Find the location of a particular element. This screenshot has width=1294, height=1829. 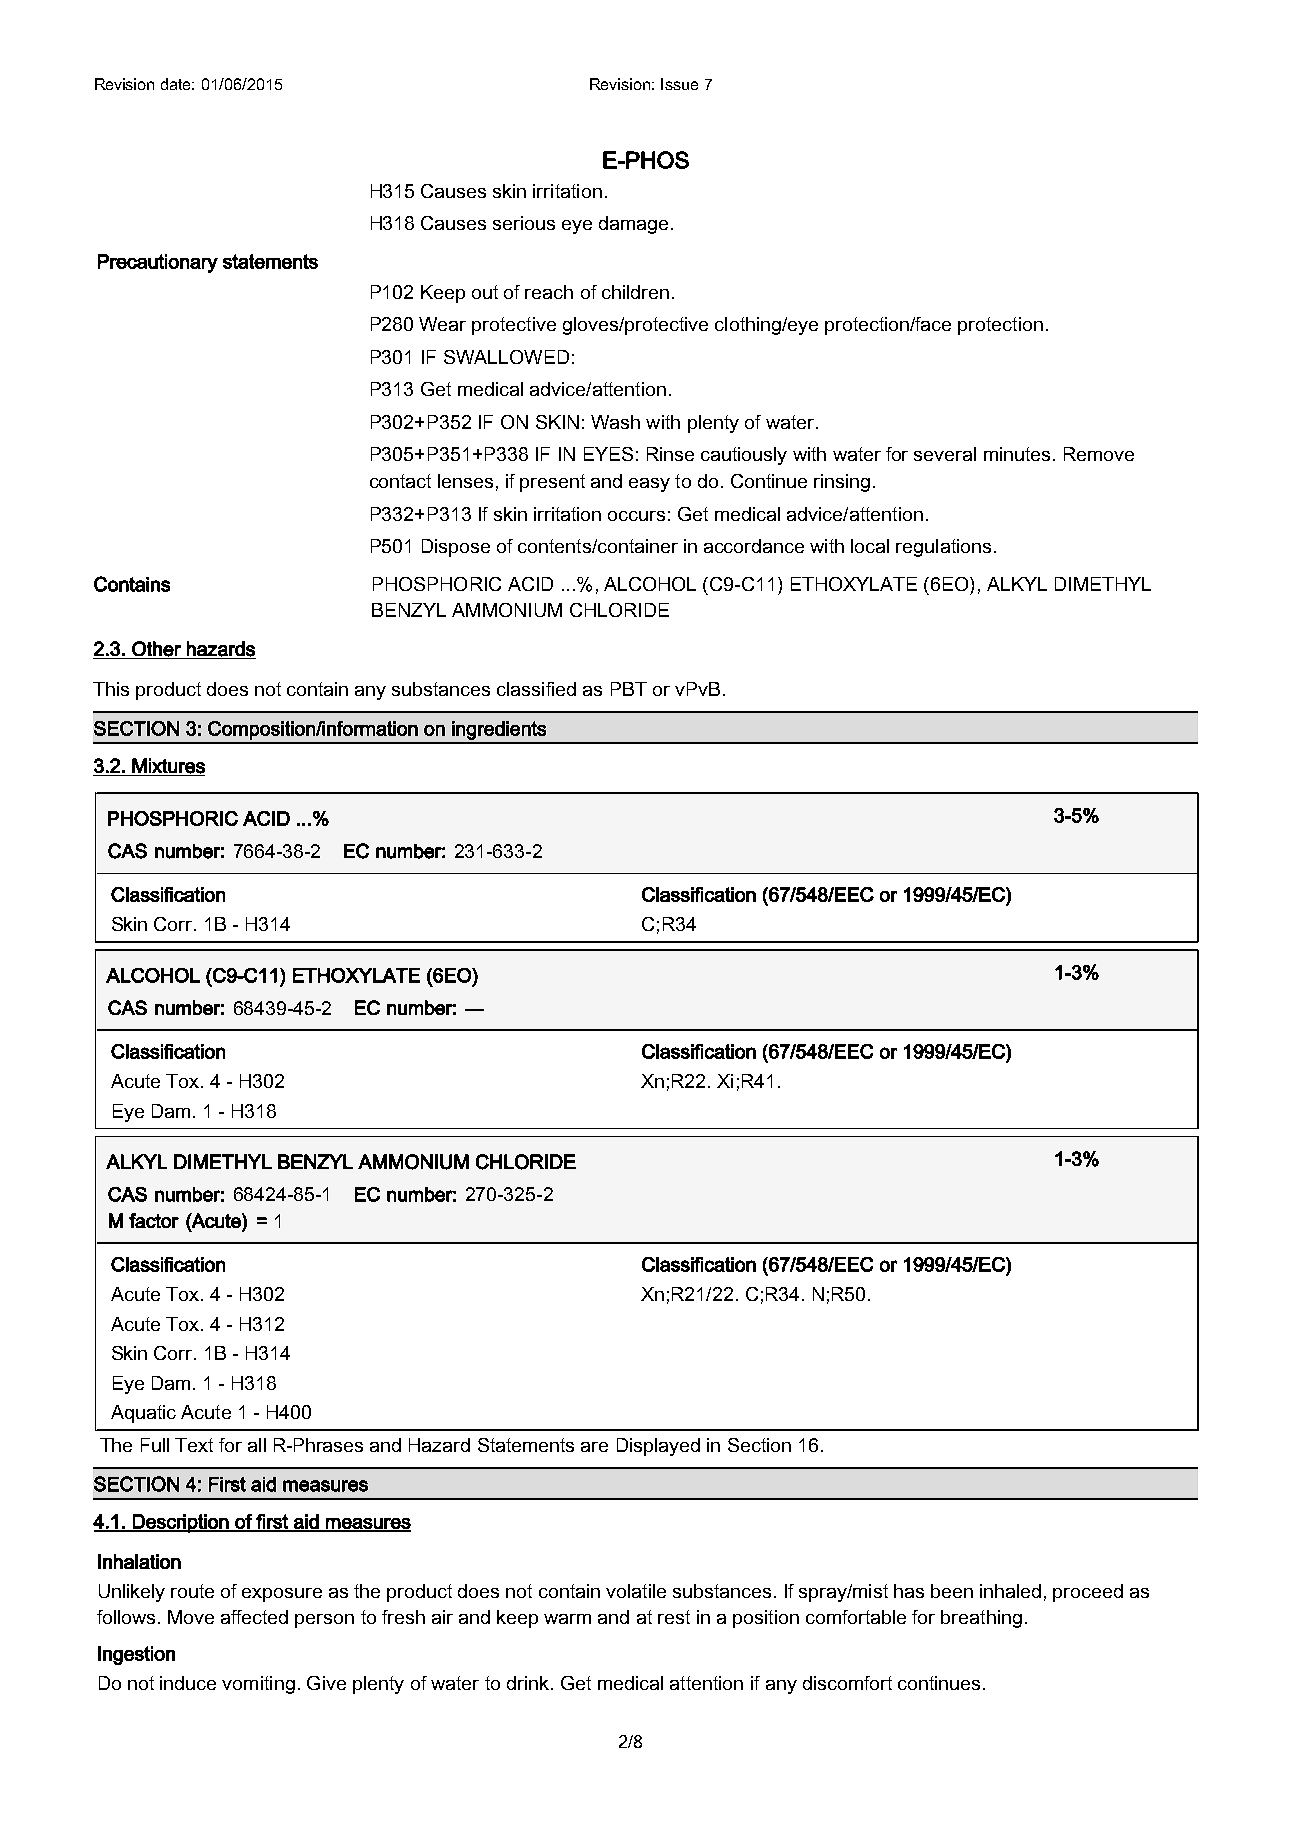

regulations is located at coordinates (943, 548).
